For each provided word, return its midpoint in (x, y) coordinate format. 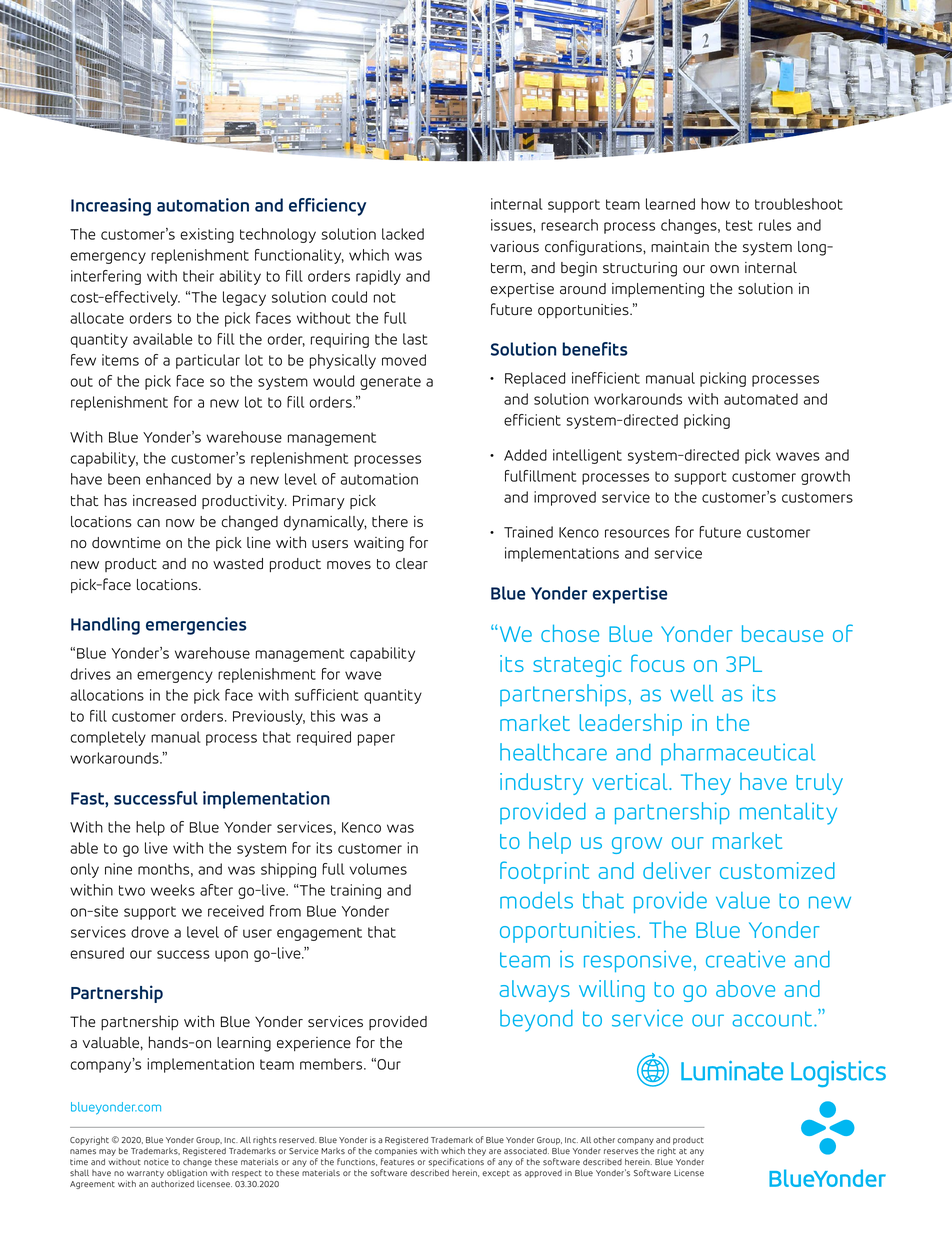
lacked (403, 234)
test (739, 225)
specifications (456, 1164)
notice (156, 1161)
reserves (621, 1151)
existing (207, 235)
